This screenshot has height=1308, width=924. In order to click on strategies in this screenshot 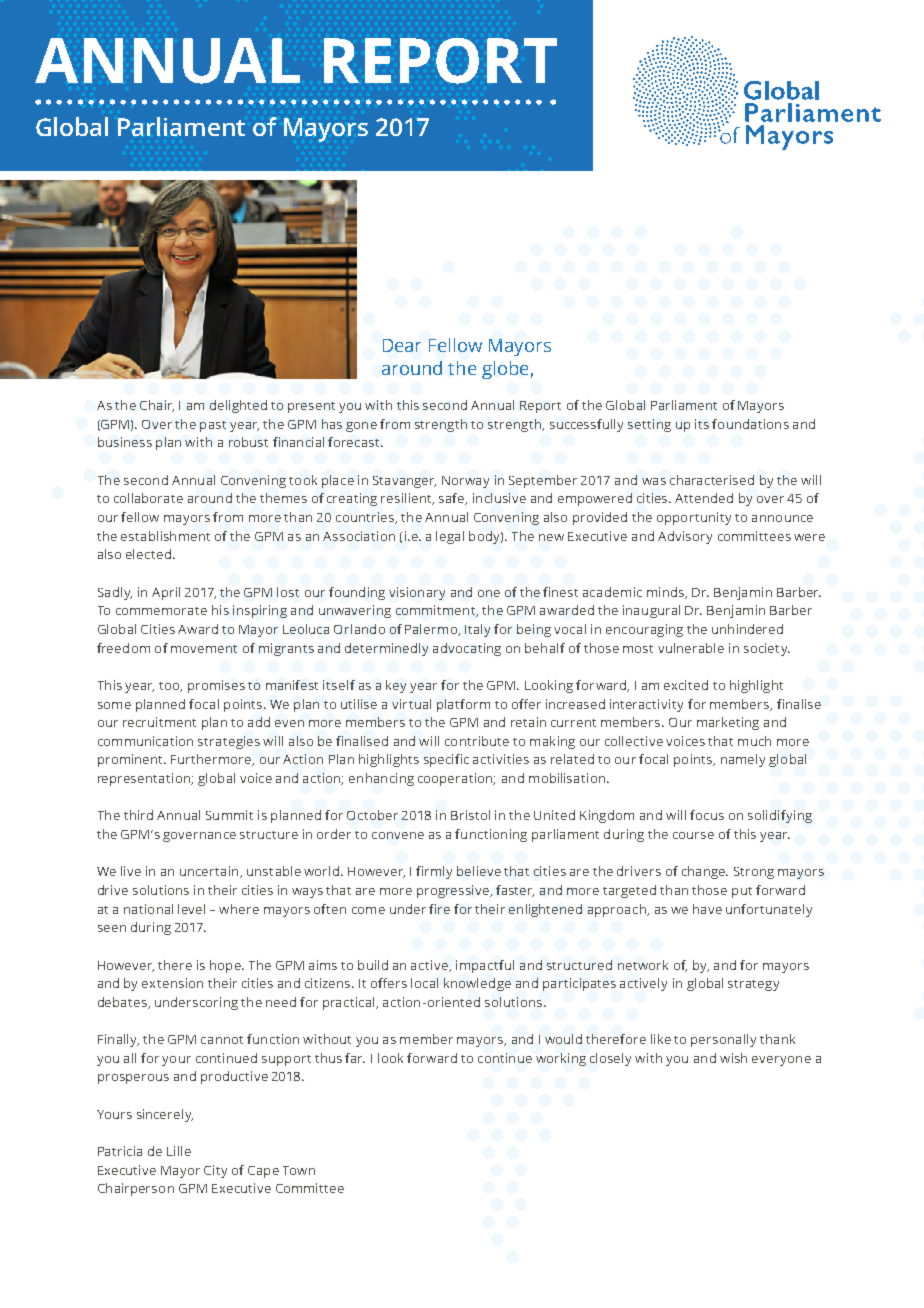, I will do `click(229, 742)`.
